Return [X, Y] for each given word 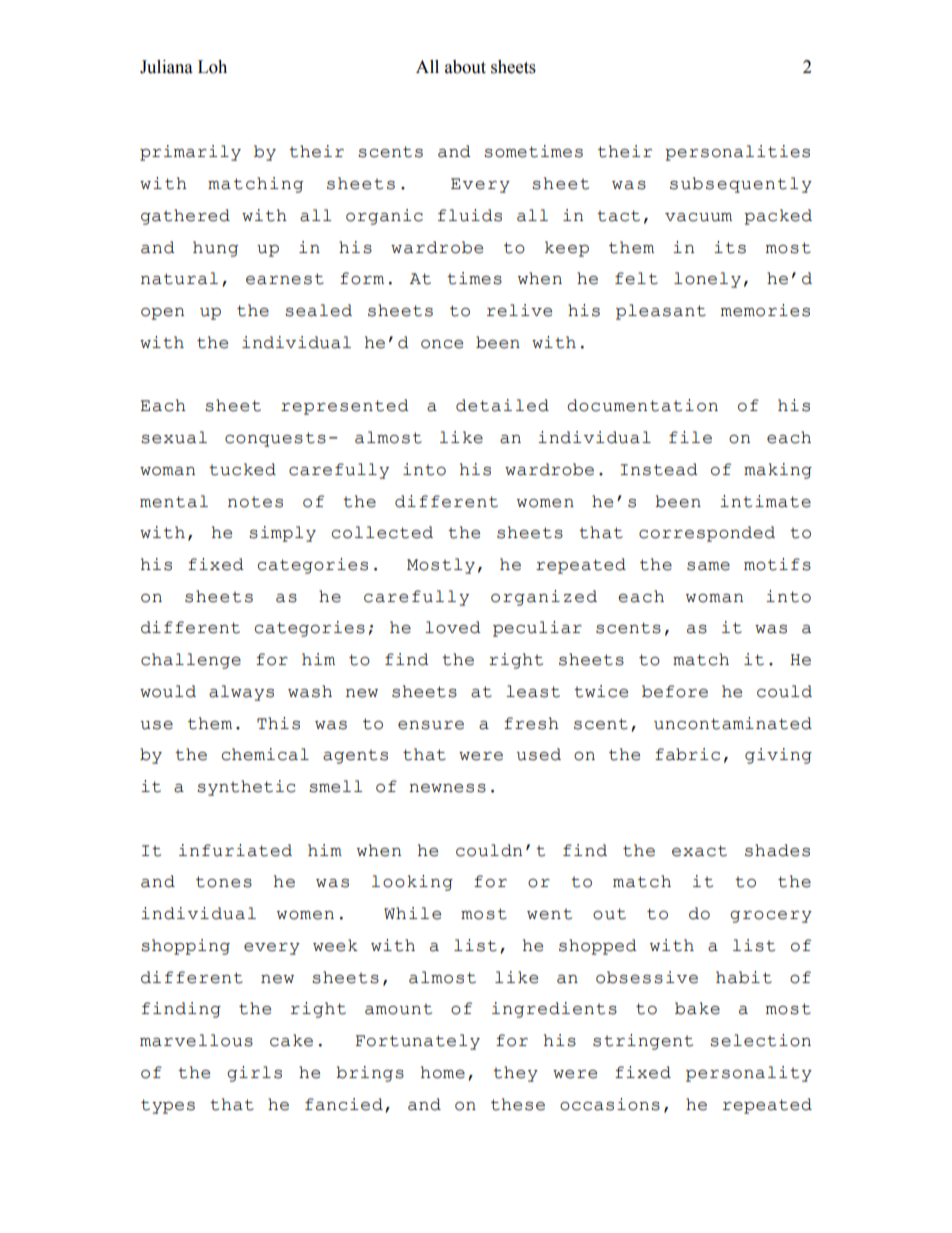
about [465, 67]
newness [447, 788]
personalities [737, 153]
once [442, 344]
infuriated [235, 850]
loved [453, 627]
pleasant [661, 312]
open [162, 314]
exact [699, 851]
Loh [212, 67]
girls [254, 1074]
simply [282, 534]
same [708, 566]
